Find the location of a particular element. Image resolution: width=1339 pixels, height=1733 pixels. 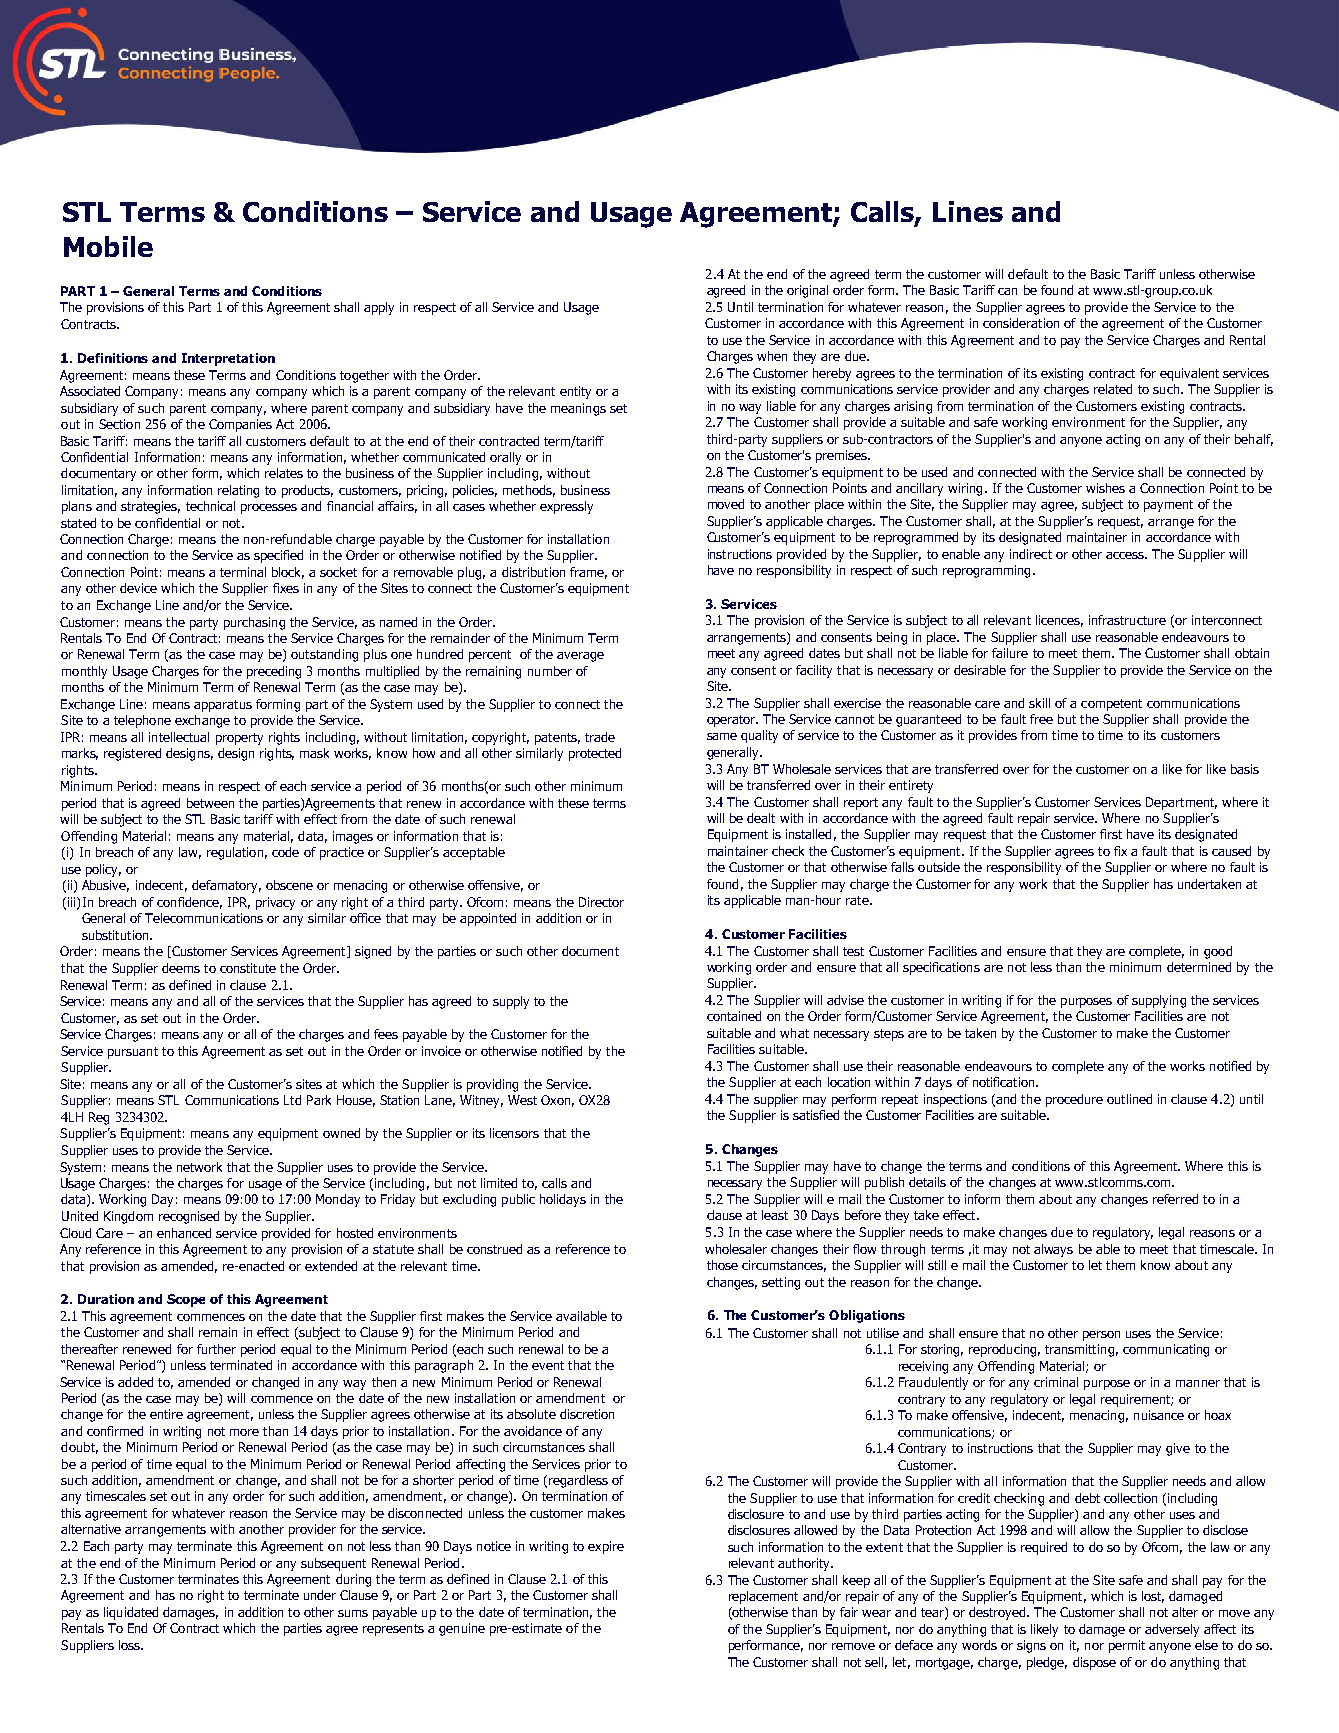

referred is located at coordinates (1175, 1199).
